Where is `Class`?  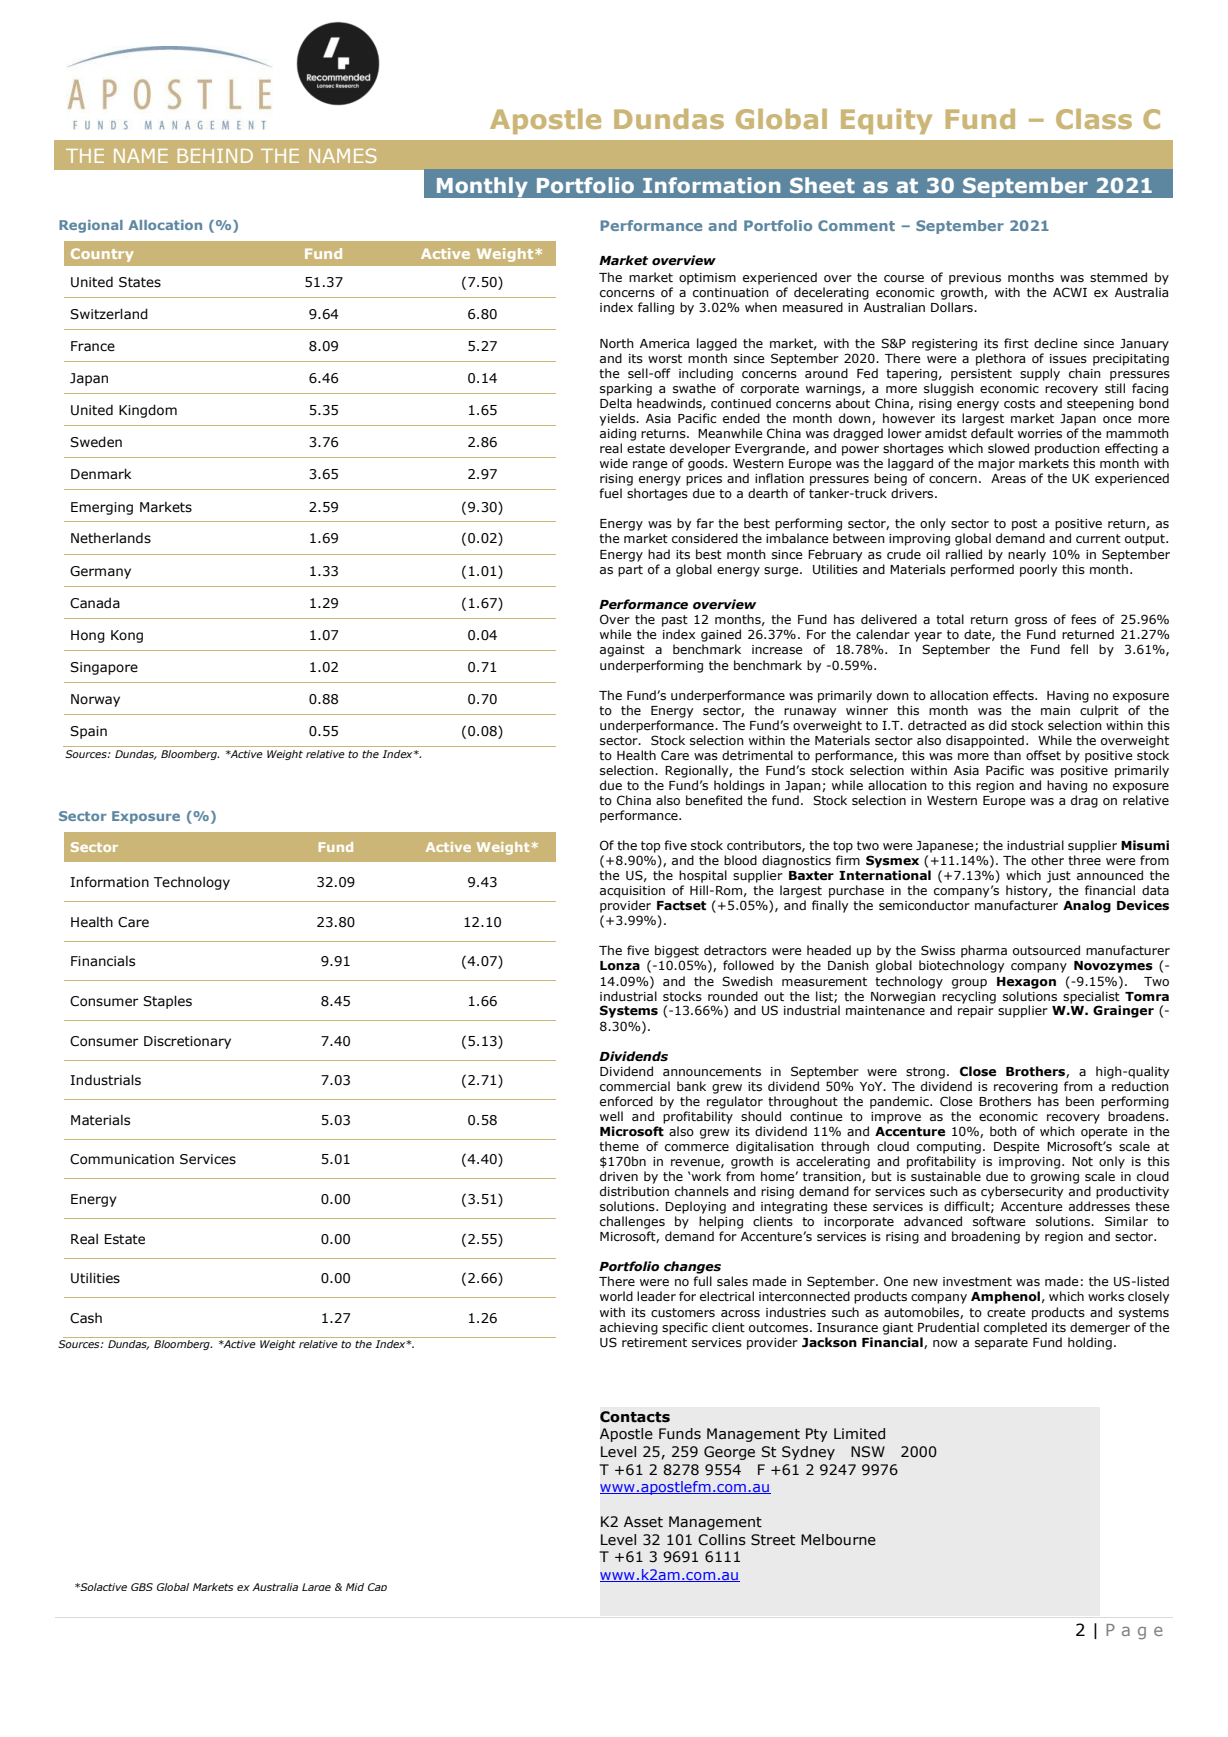 Class is located at coordinates (1094, 119).
